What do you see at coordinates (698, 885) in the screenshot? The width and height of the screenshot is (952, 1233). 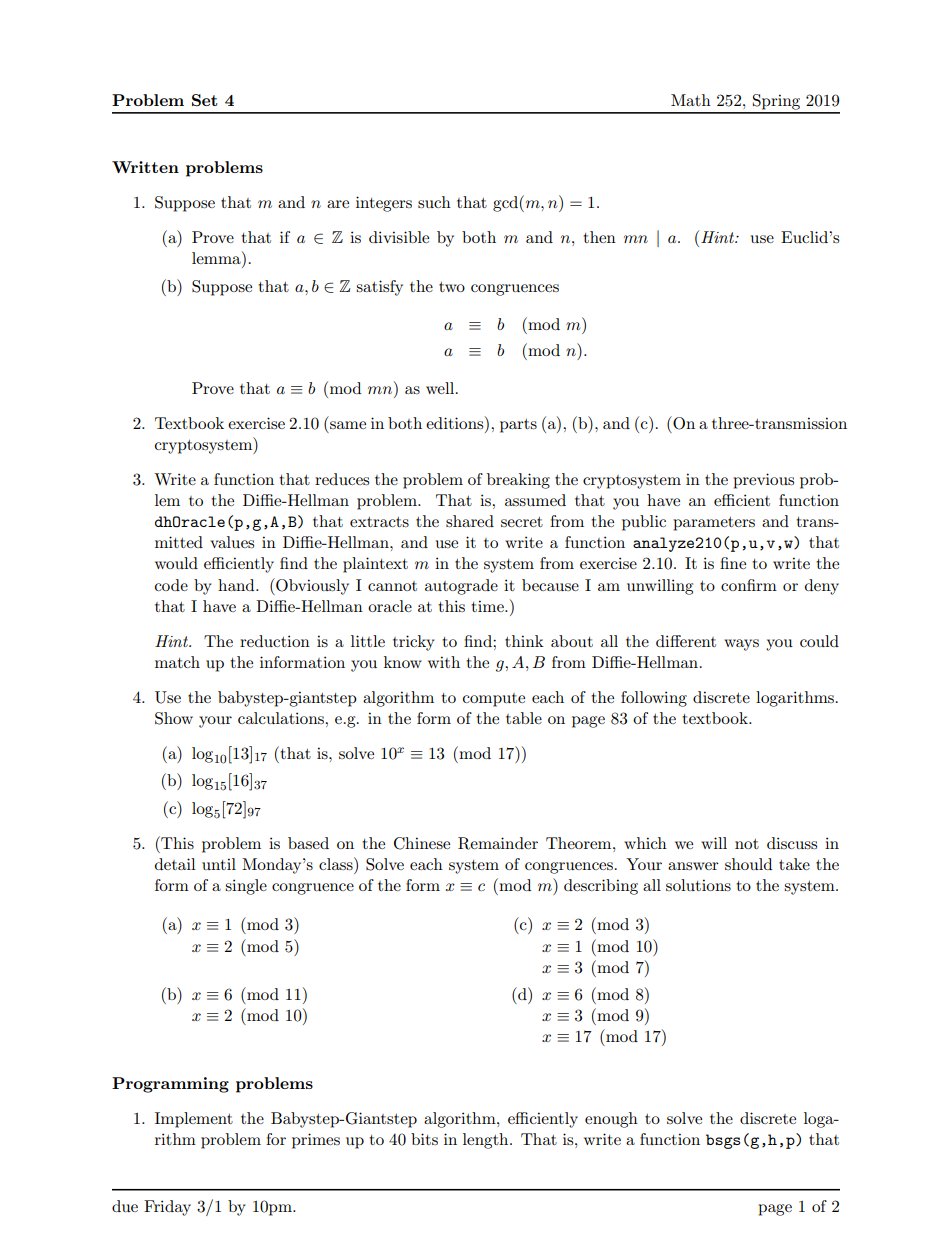 I see `solutions` at bounding box center [698, 885].
